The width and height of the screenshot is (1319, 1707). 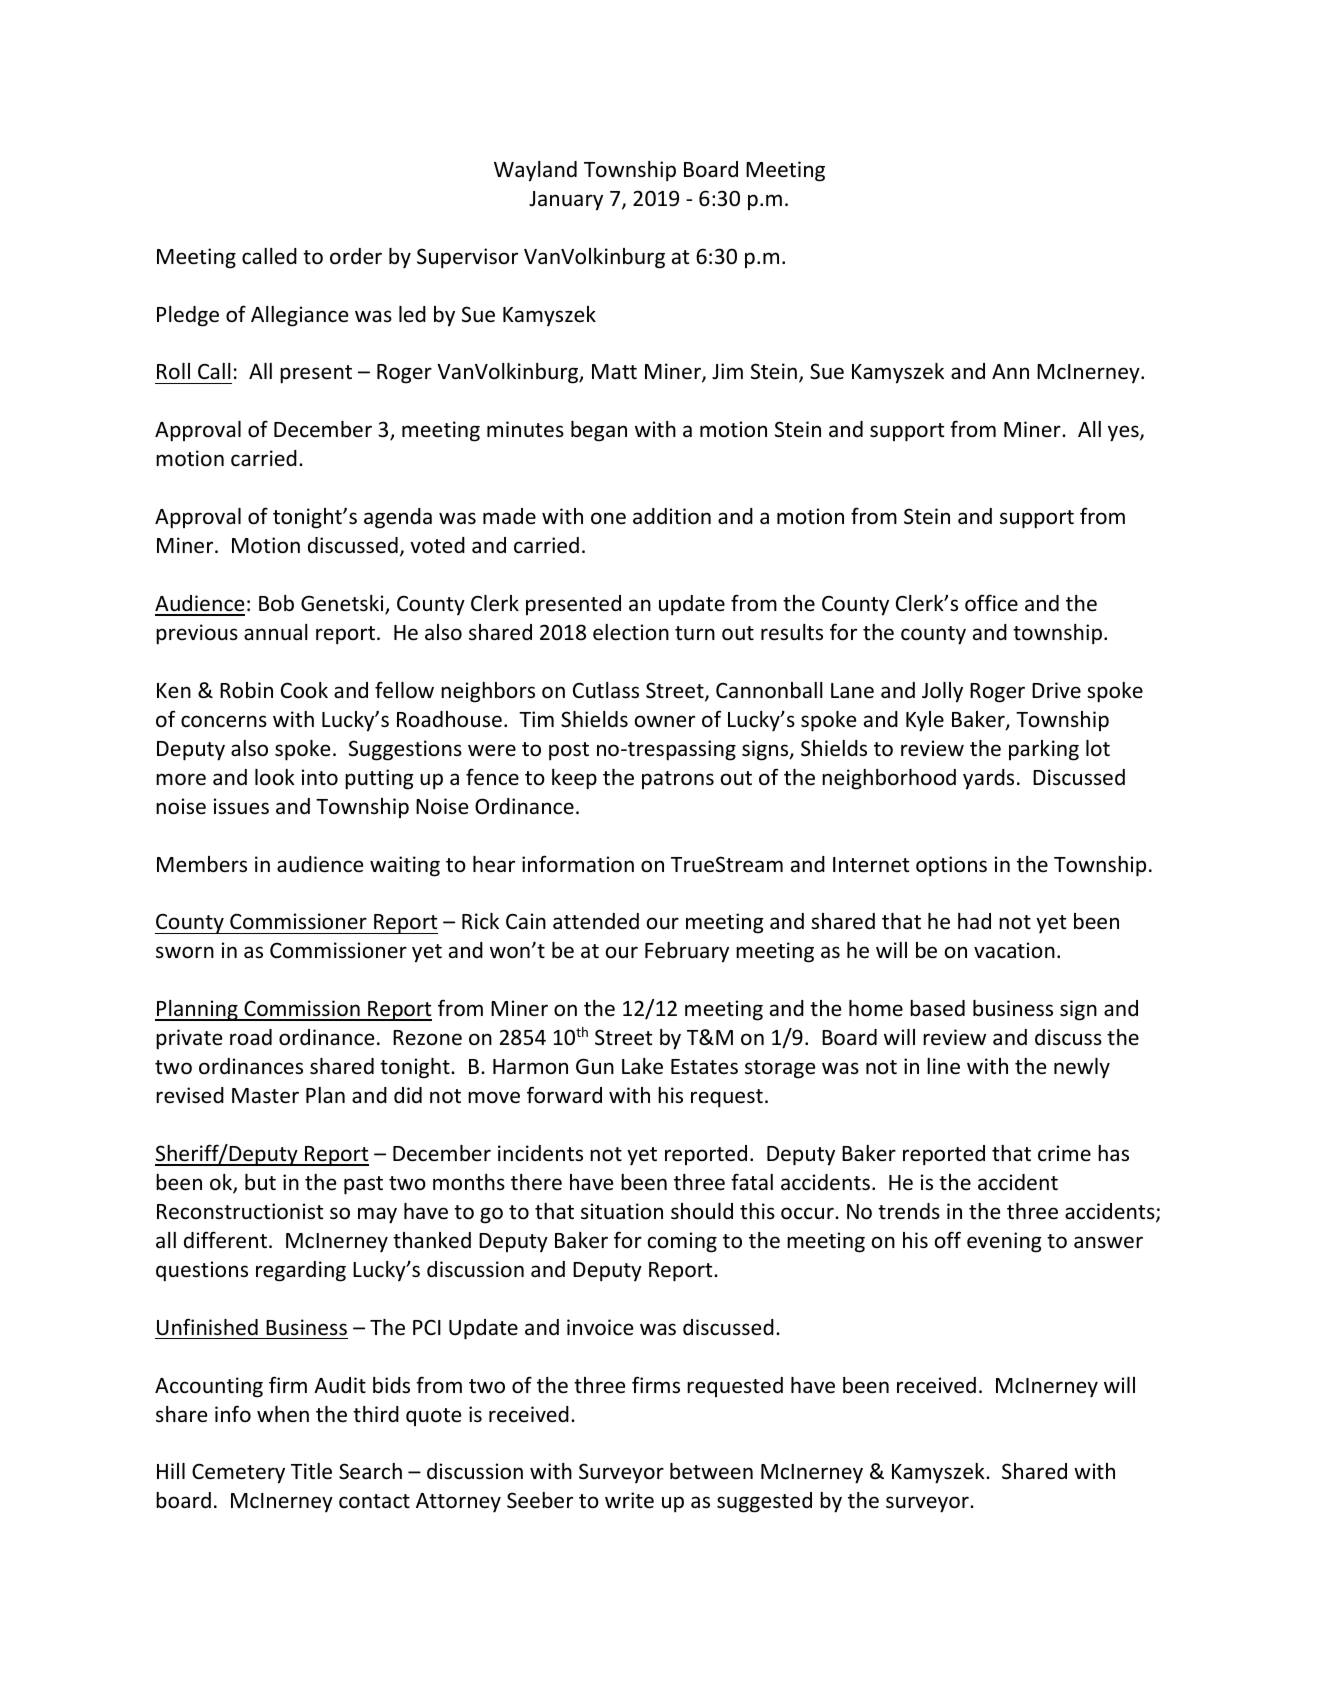 I want to click on options, so click(x=951, y=866).
